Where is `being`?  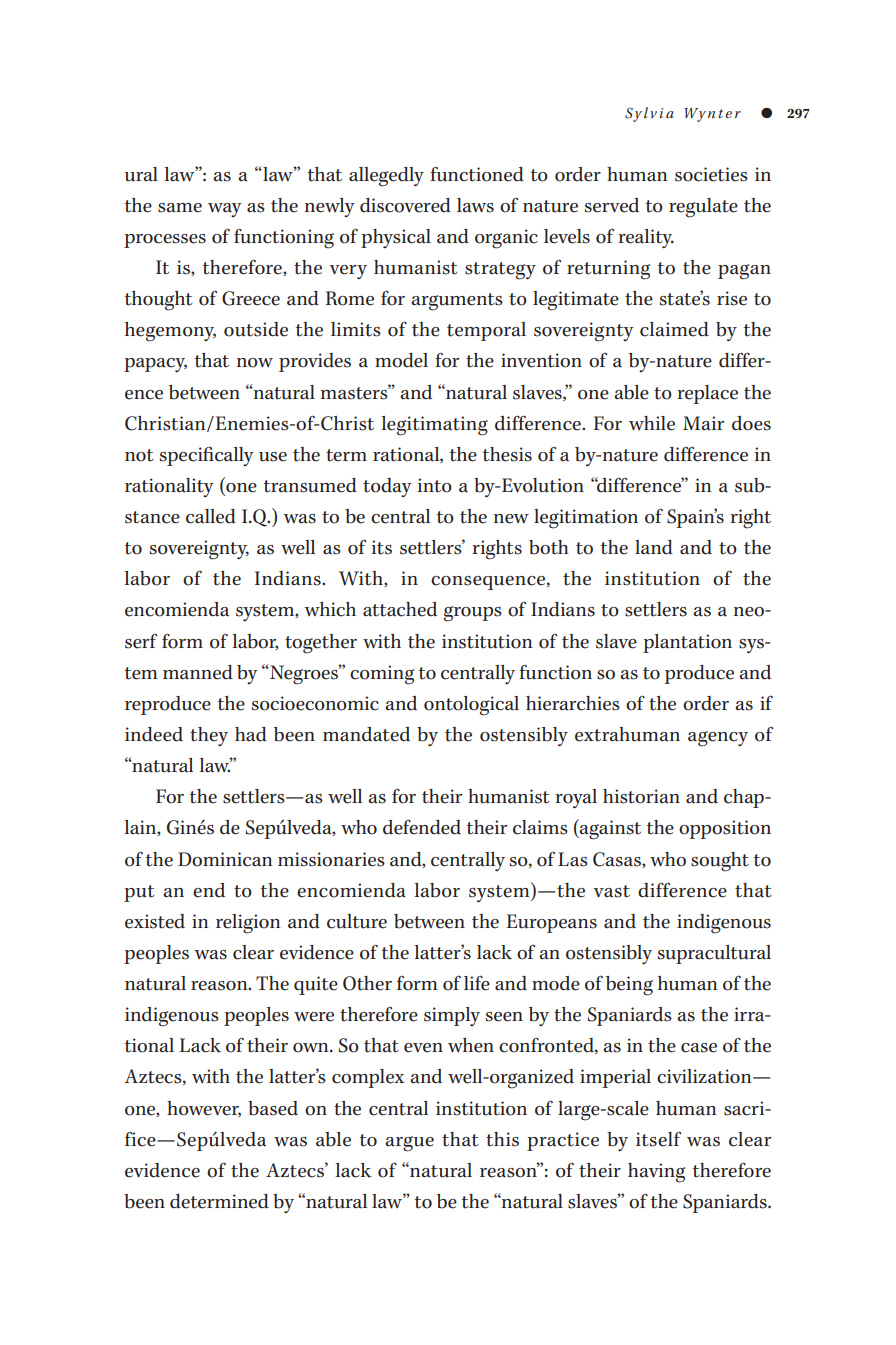 being is located at coordinates (629, 986).
